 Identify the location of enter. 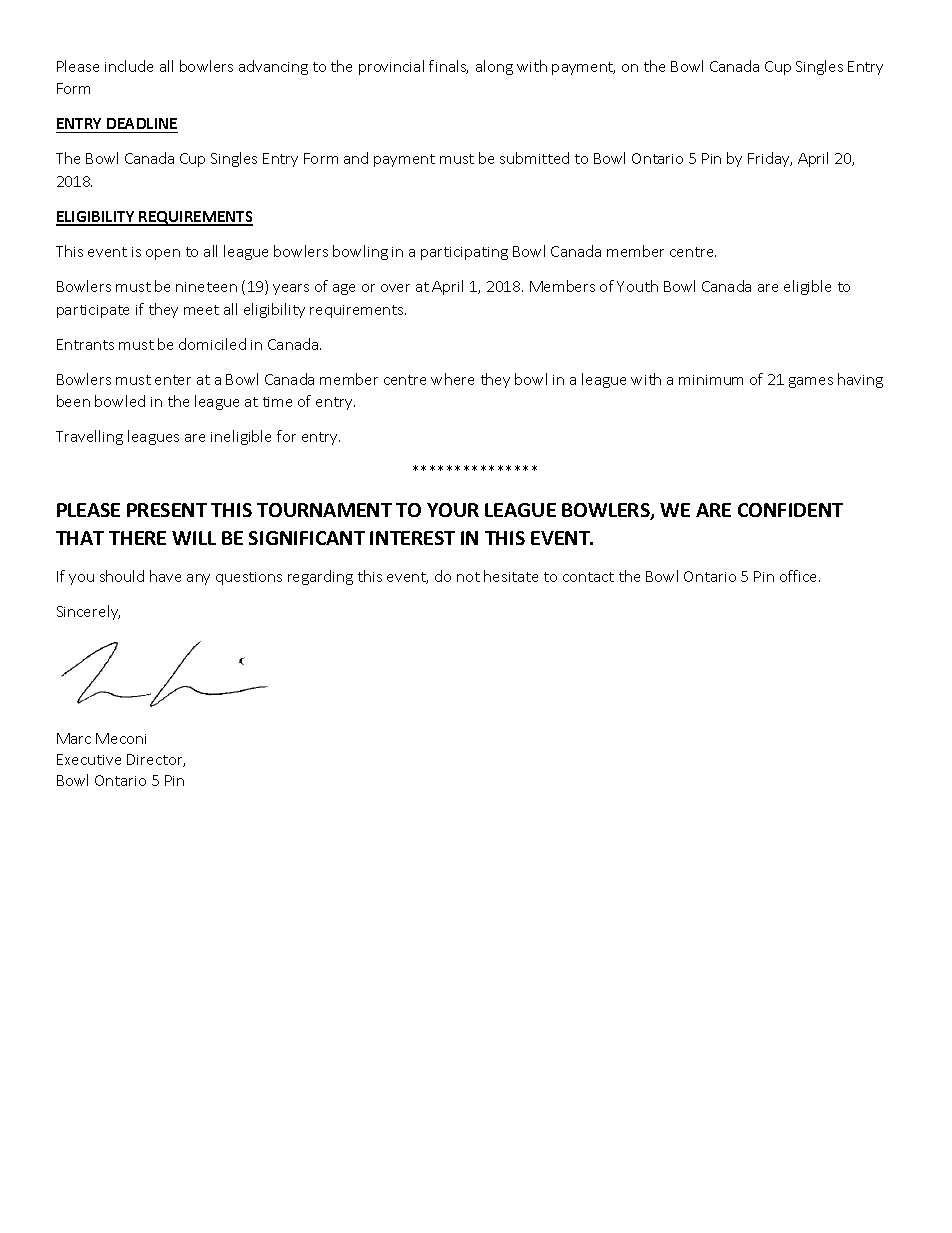
(173, 380).
